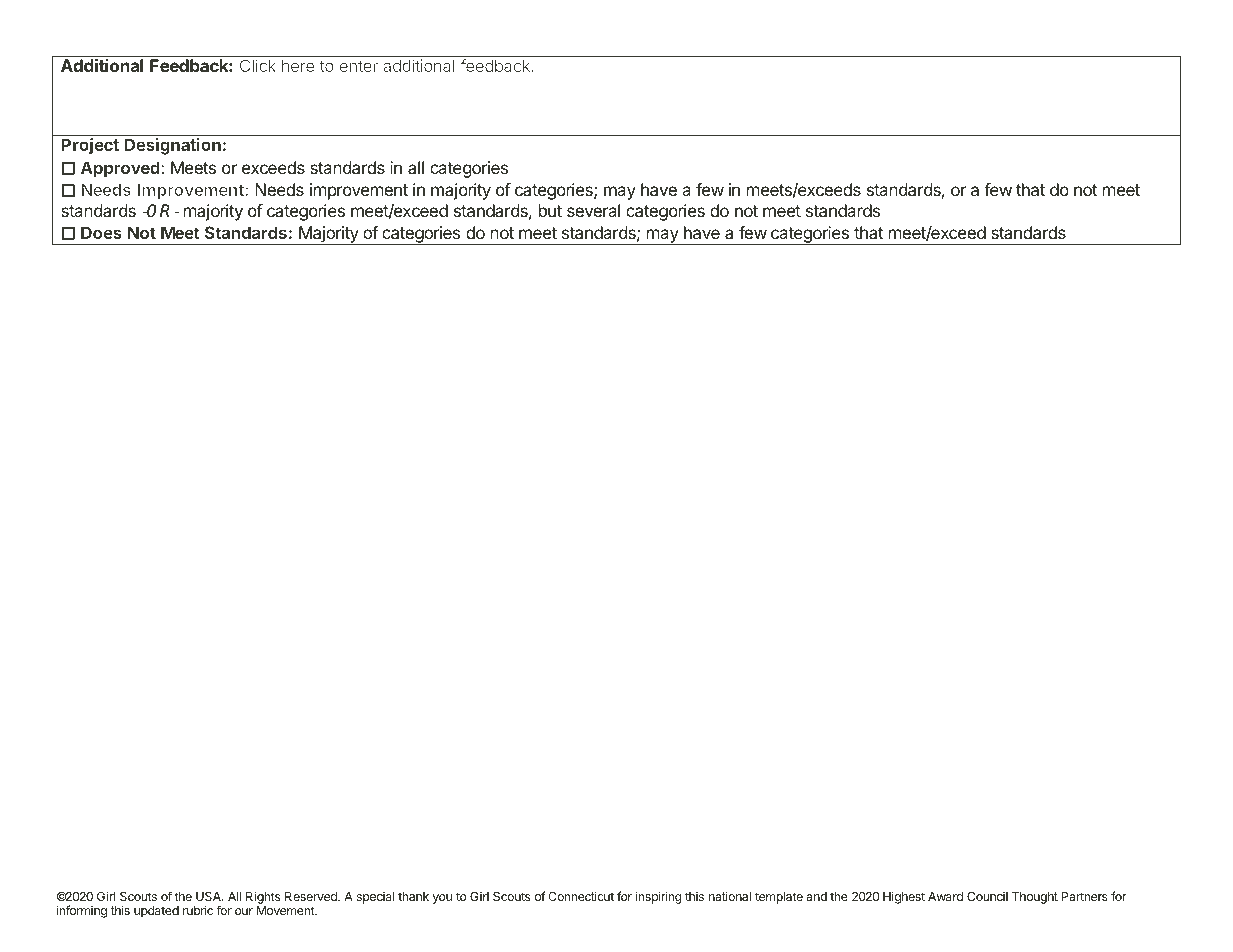  I want to click on several, so click(593, 210).
